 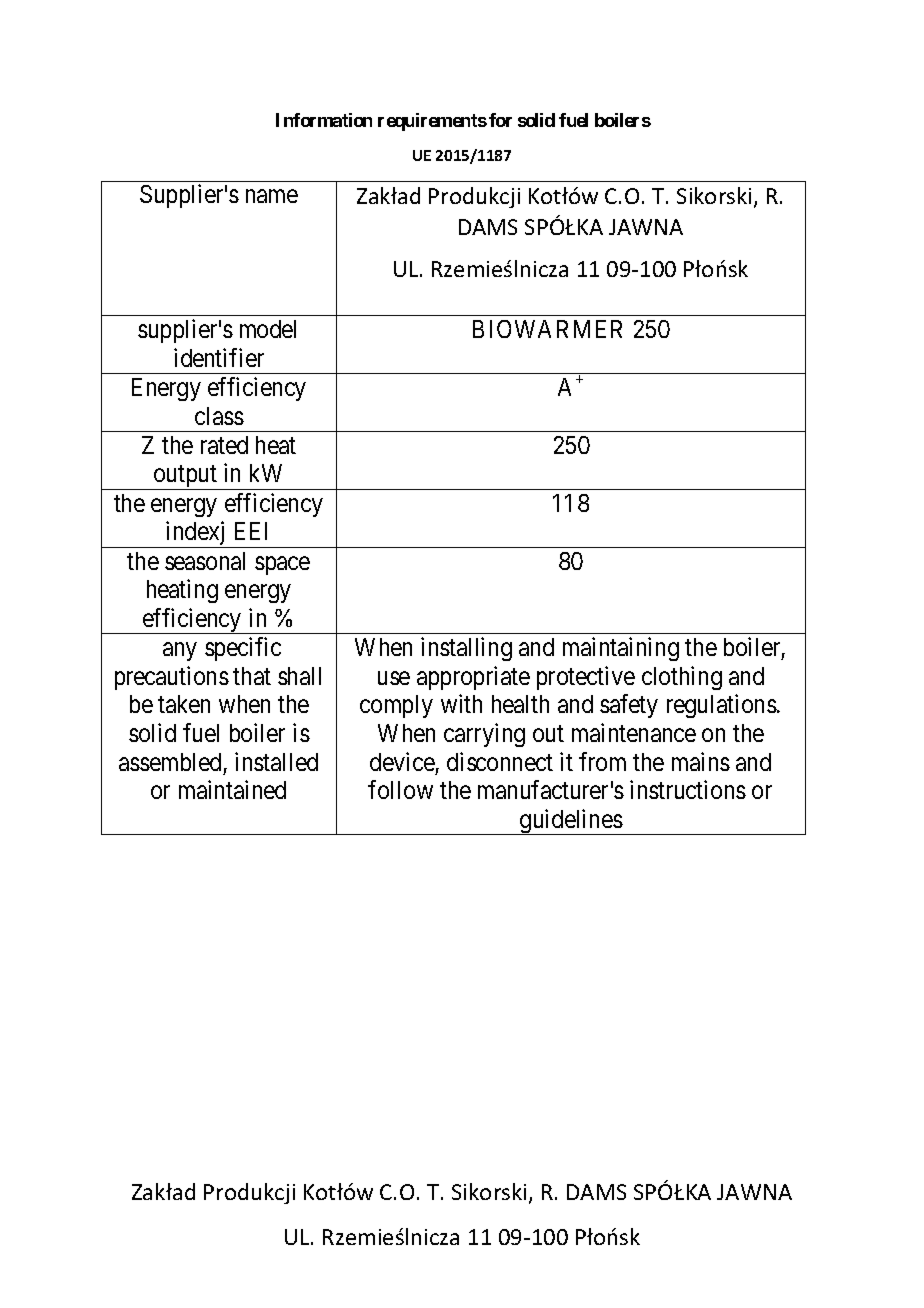 I want to click on instructions, so click(x=688, y=789).
